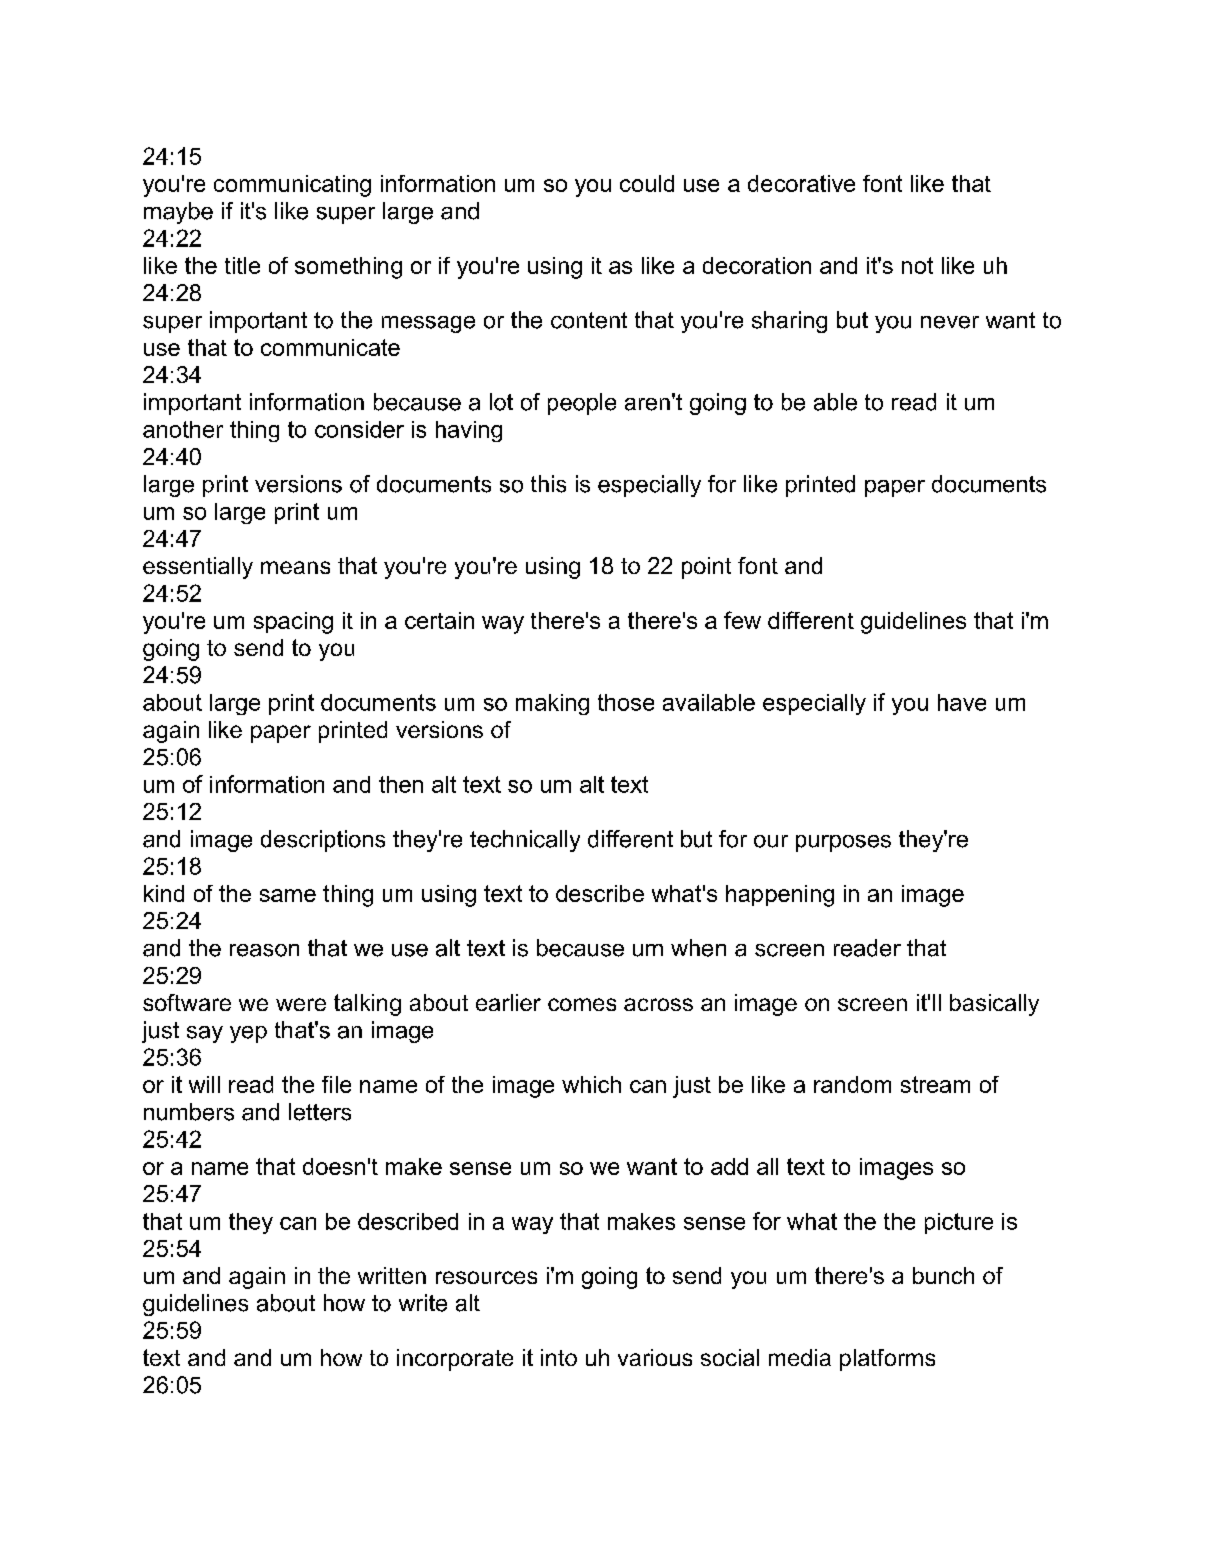 This screenshot has width=1211, height=1567. I want to click on communicating, so click(292, 186).
